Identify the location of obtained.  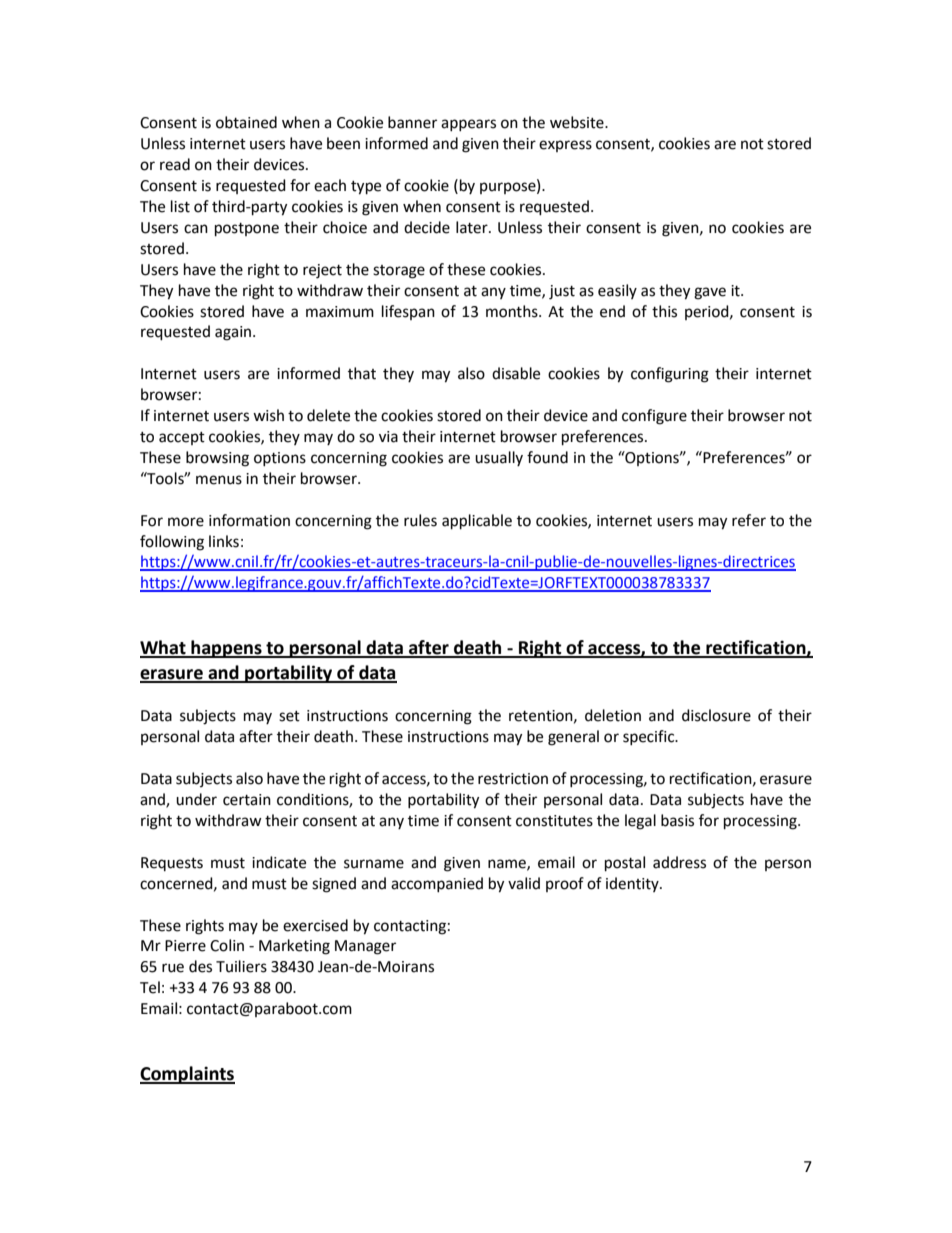
(246, 122).
